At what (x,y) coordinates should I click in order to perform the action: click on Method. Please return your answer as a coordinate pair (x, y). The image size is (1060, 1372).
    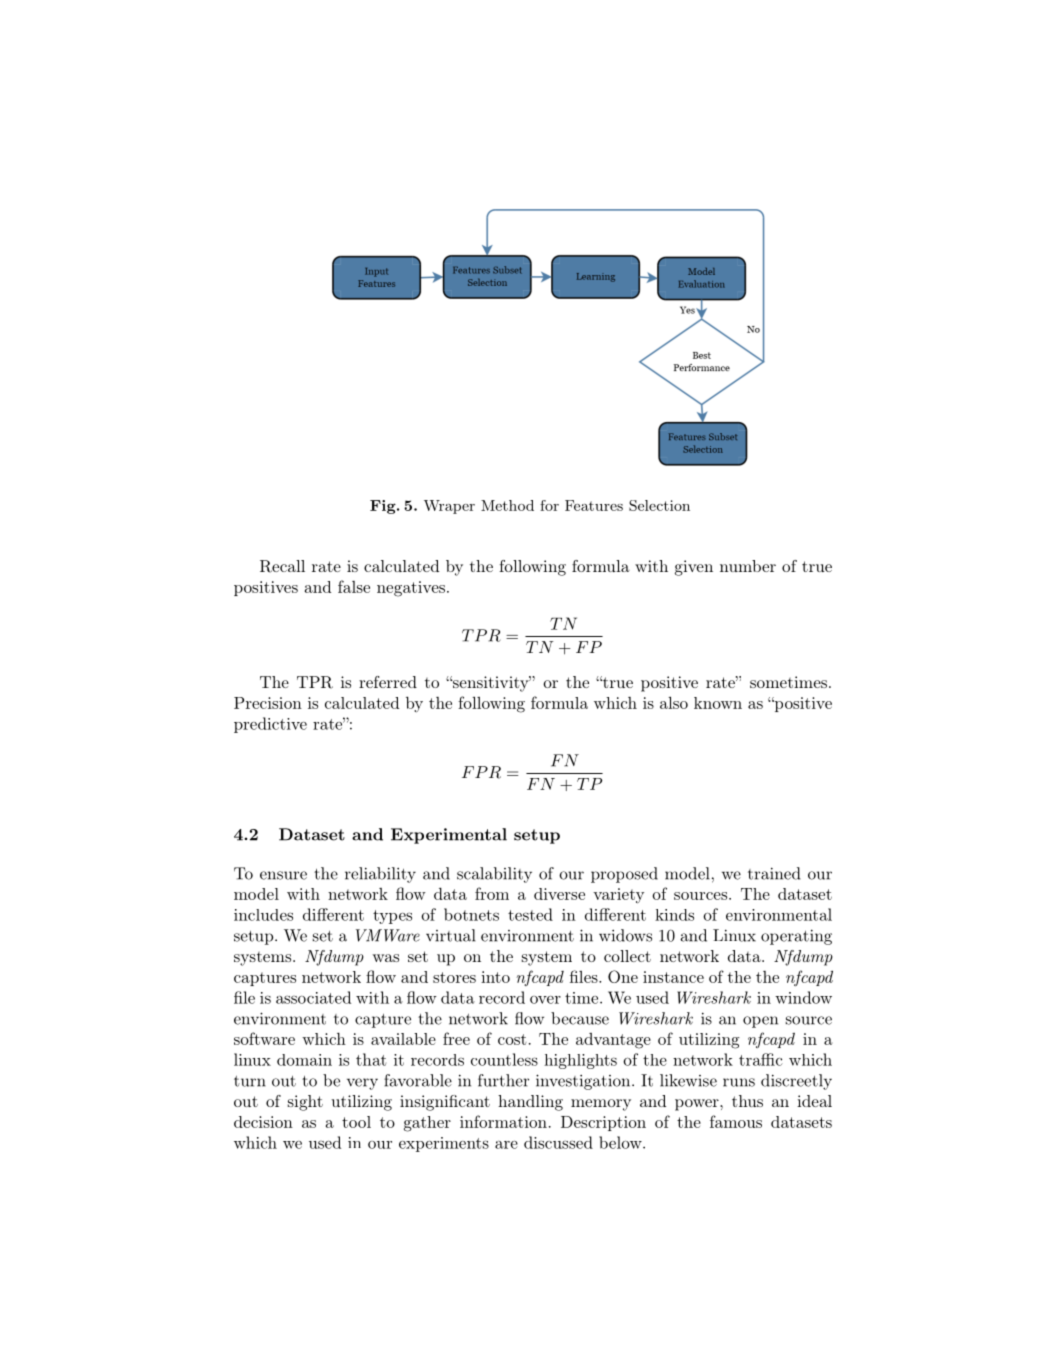
    Looking at the image, I should click on (507, 505).
